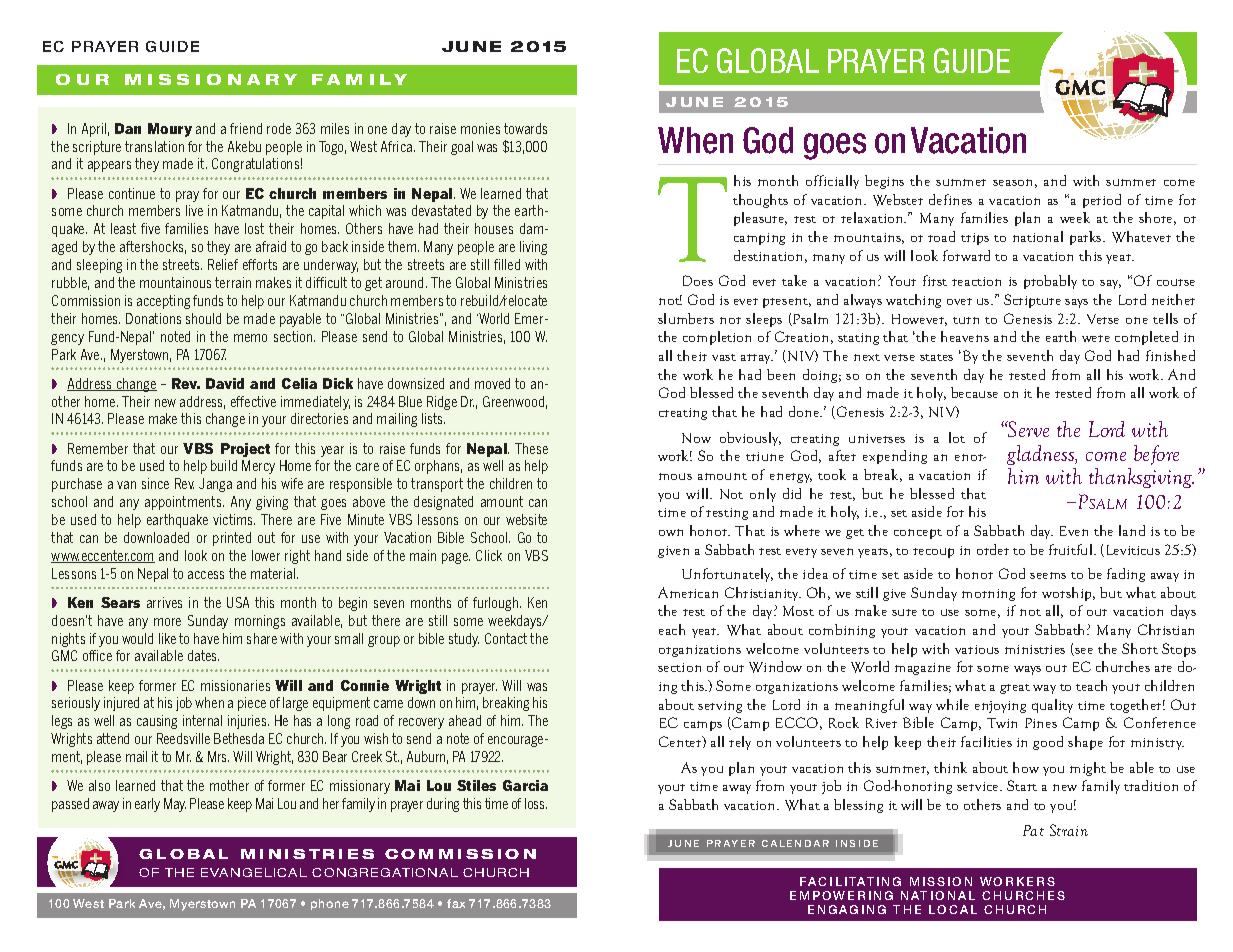  I want to click on period, so click(1102, 201).
